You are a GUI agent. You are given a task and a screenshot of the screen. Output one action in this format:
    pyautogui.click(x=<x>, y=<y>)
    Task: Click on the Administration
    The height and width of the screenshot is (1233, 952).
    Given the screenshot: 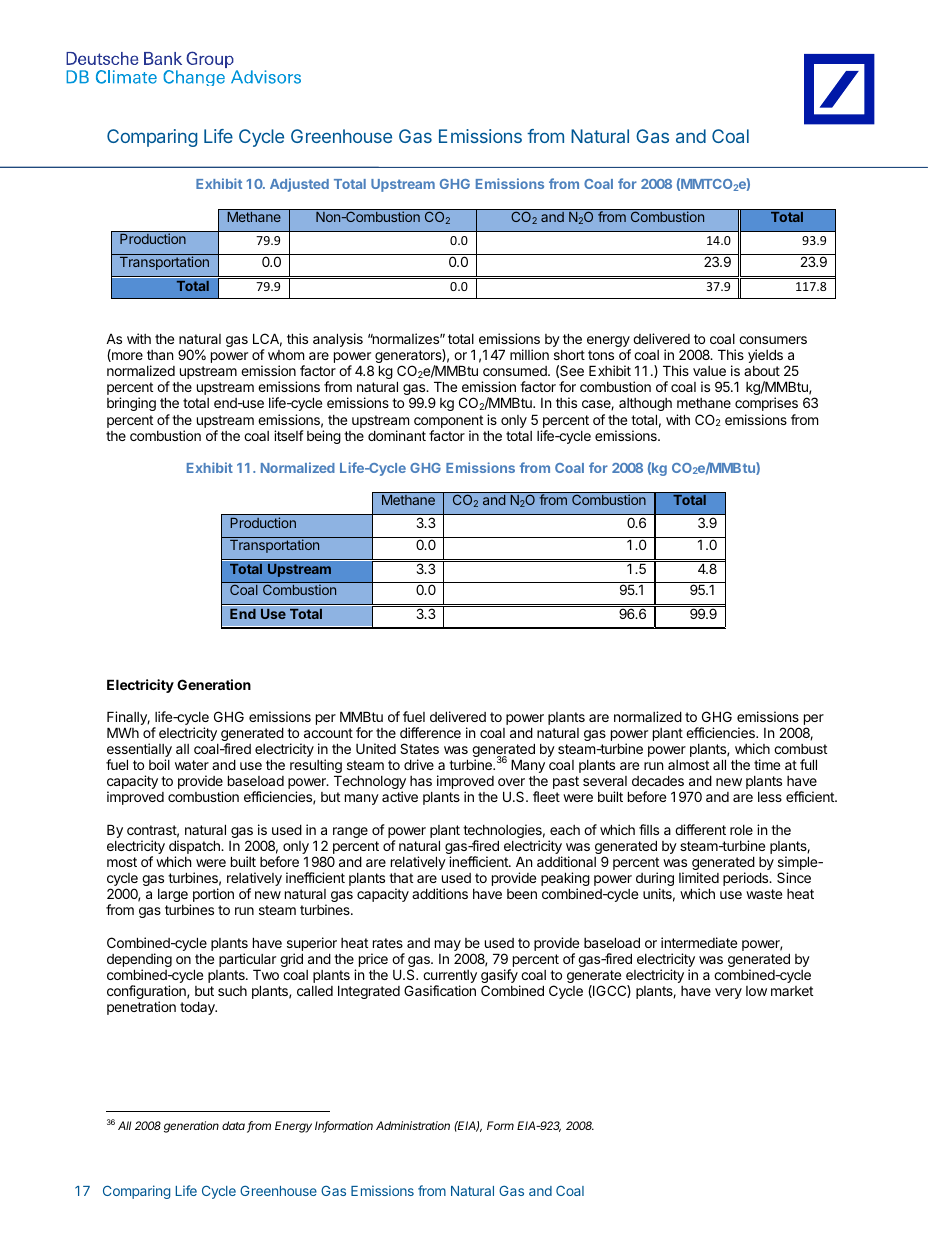 What is the action you would take?
    pyautogui.click(x=413, y=1125)
